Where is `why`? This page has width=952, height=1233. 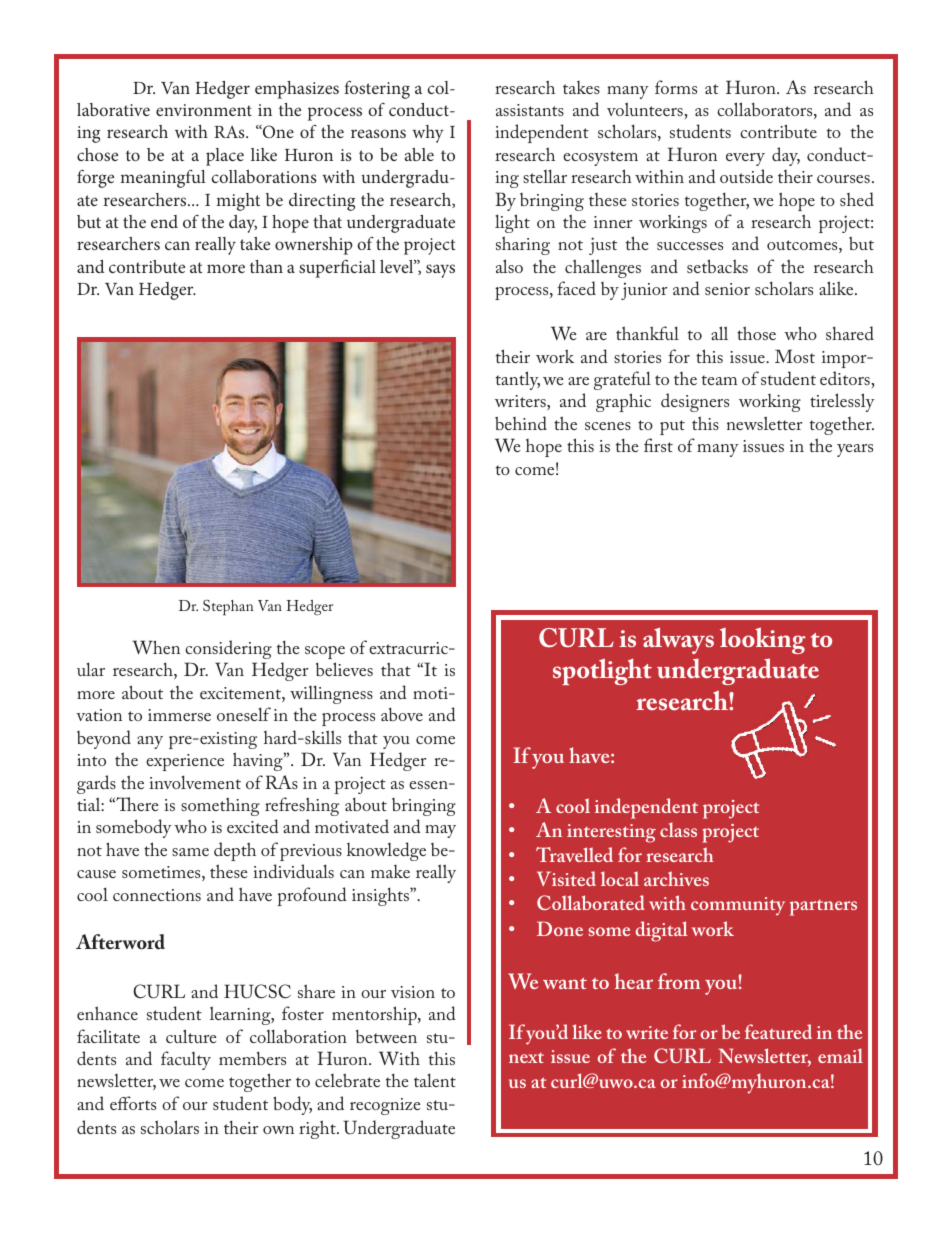 why is located at coordinates (428, 134).
